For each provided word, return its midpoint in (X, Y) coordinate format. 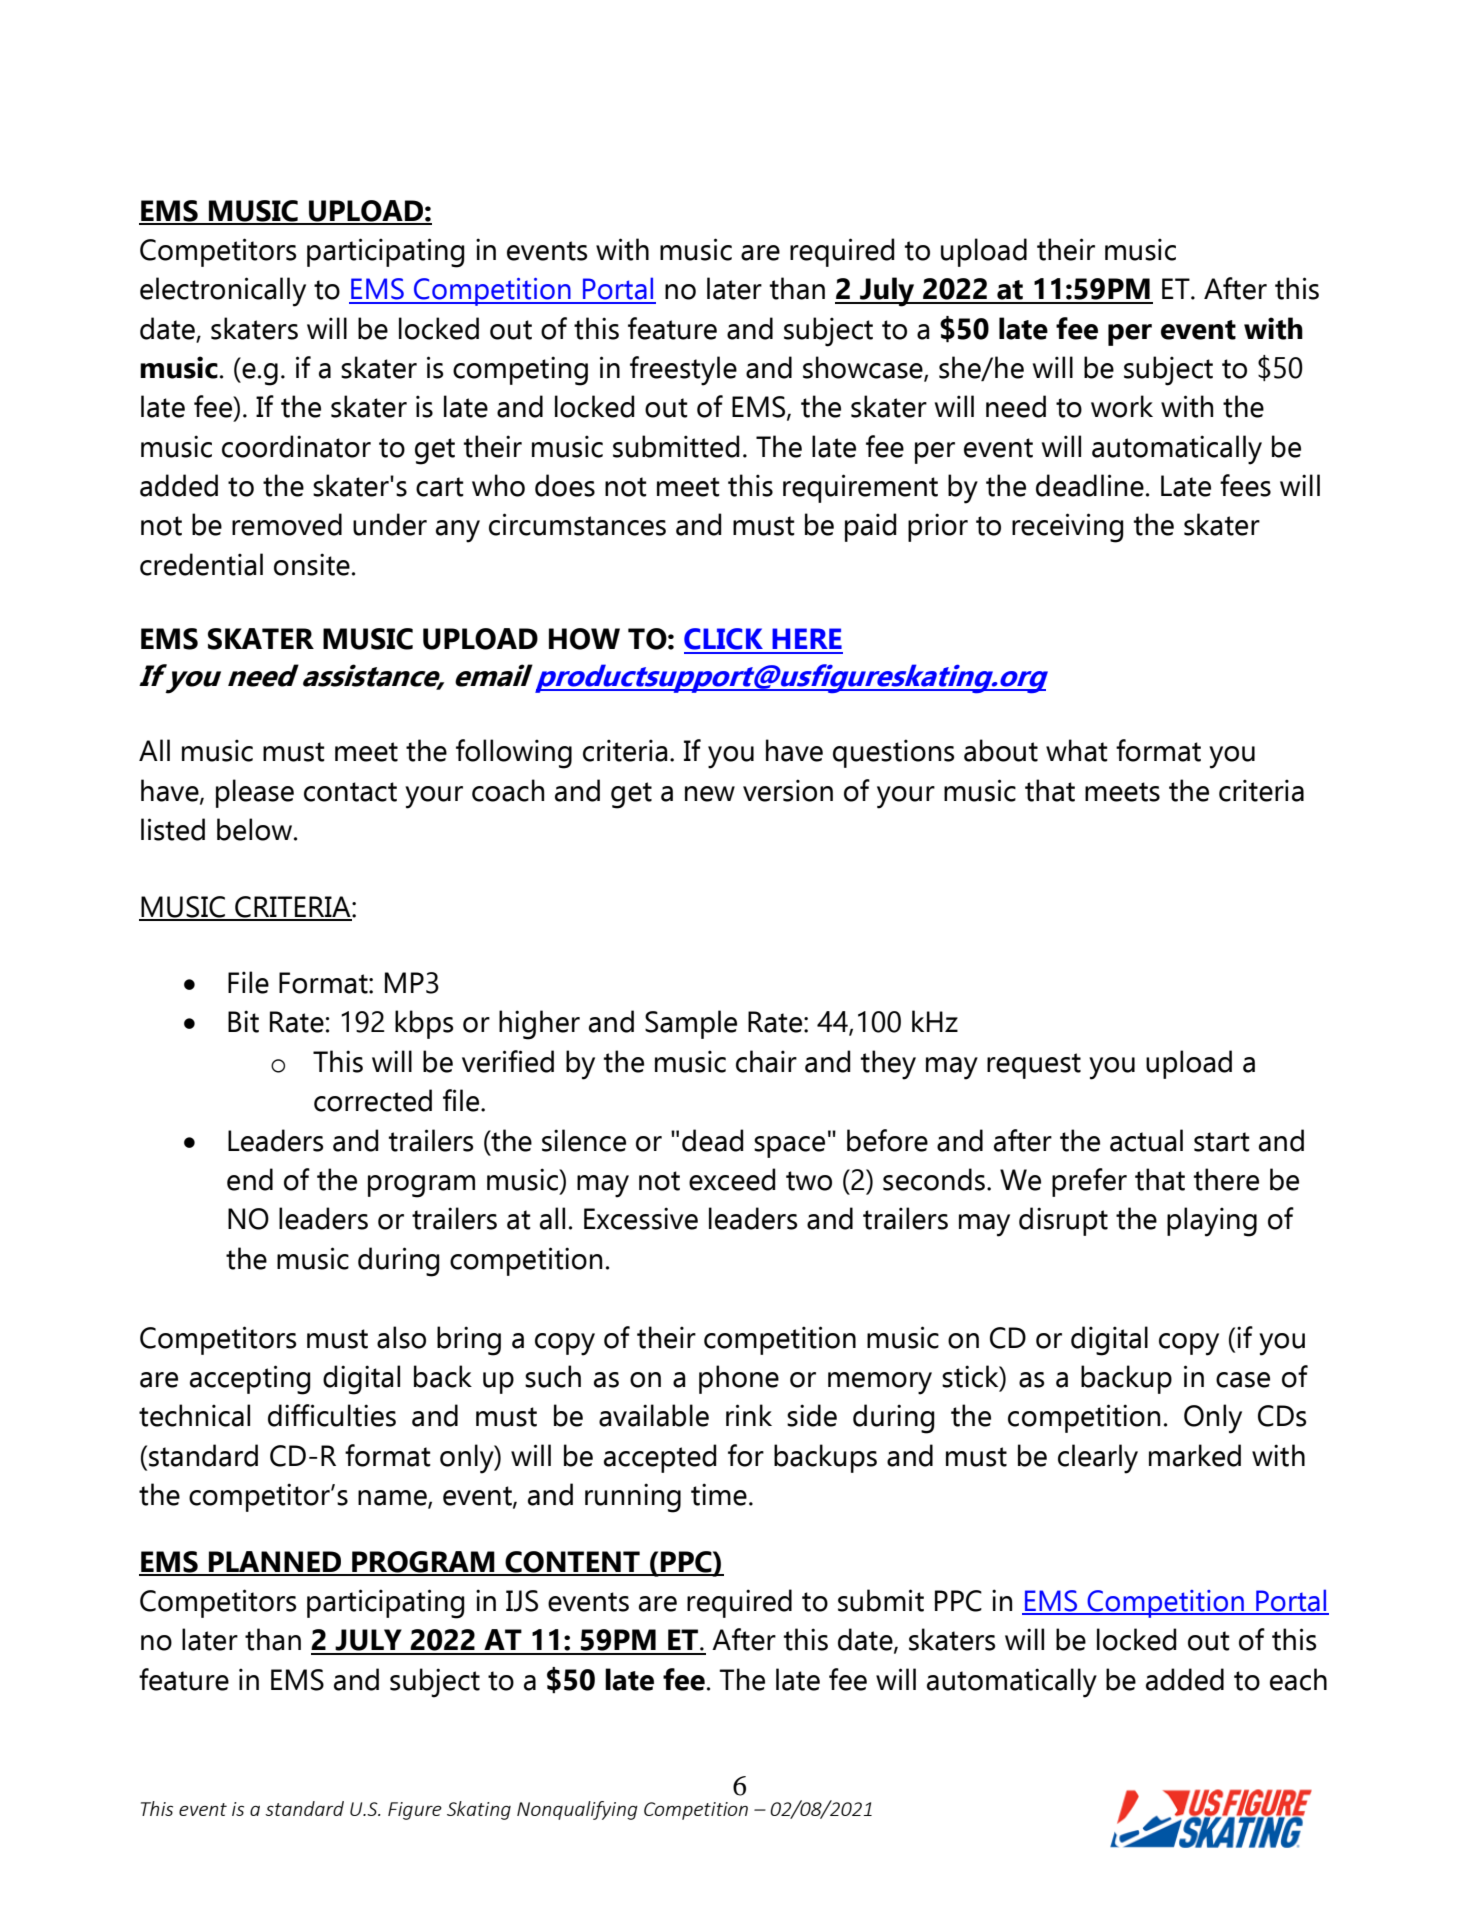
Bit (243, 1021)
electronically (223, 292)
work (1122, 406)
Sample (691, 1024)
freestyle (683, 371)
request (1034, 1066)
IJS (522, 1601)
